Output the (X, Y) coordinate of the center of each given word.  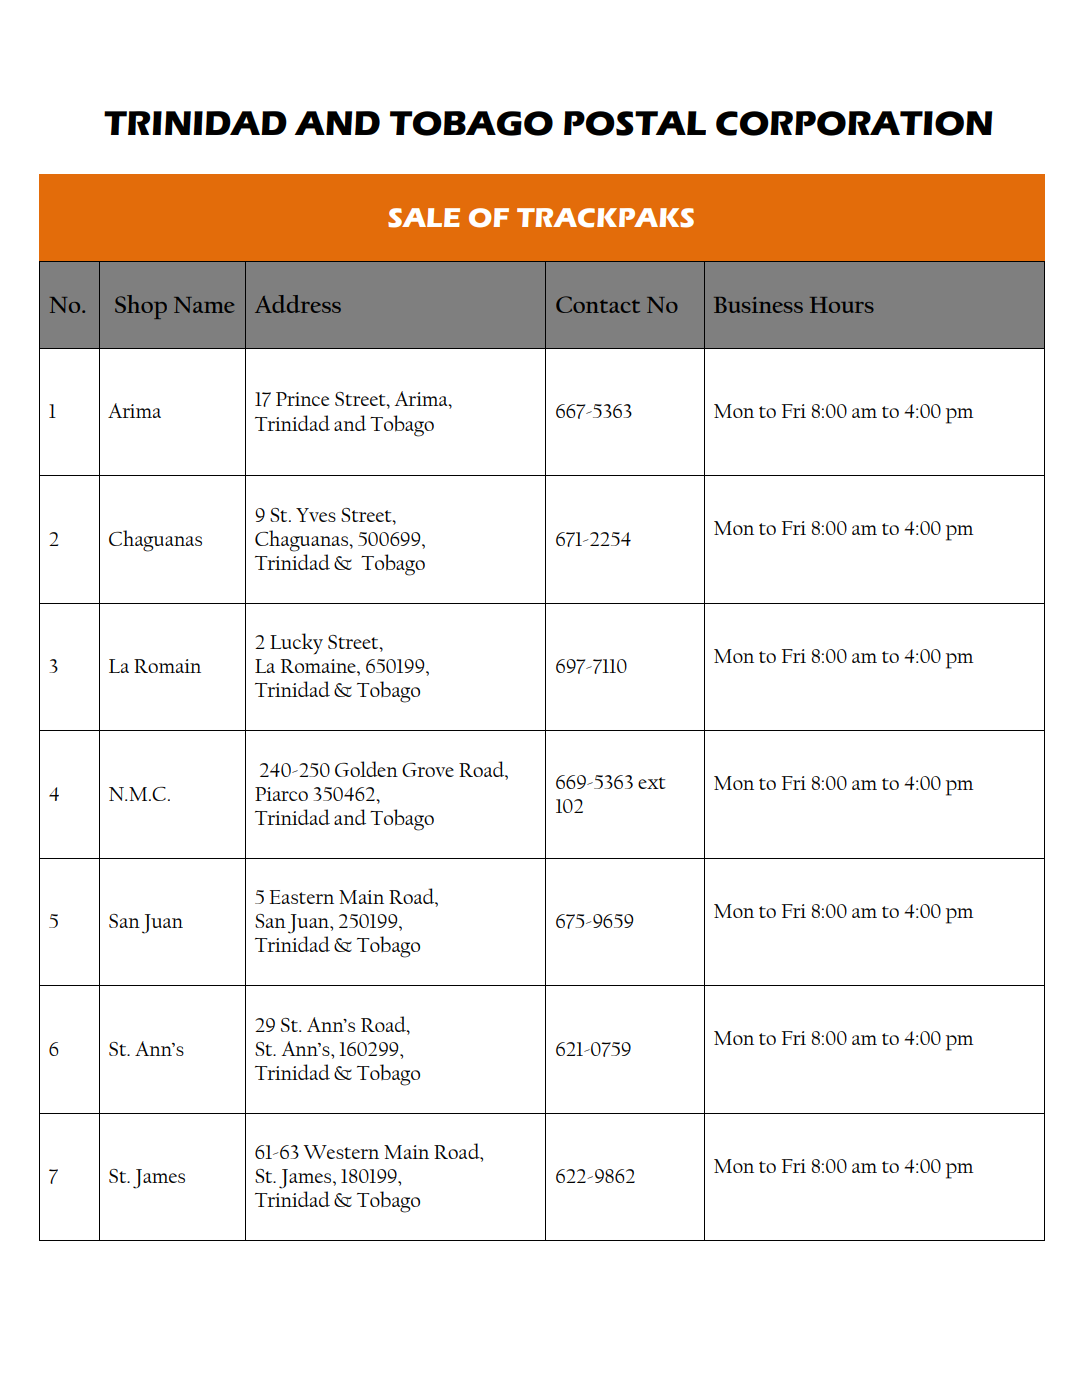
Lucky (296, 644)
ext (652, 783)
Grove (428, 770)
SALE (424, 218)
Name (204, 305)
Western (341, 1152)
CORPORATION (854, 123)
